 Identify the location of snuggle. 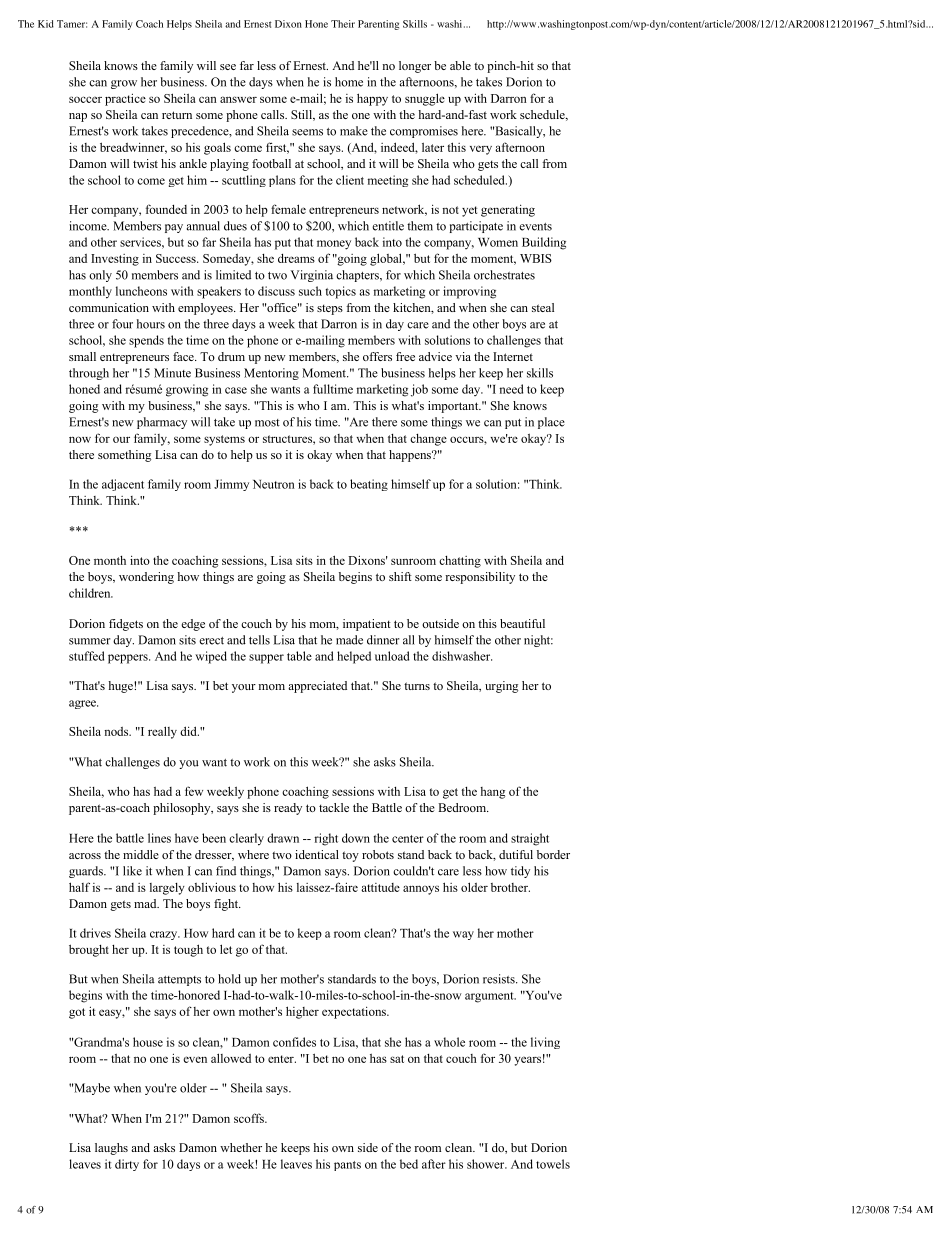
(425, 99).
